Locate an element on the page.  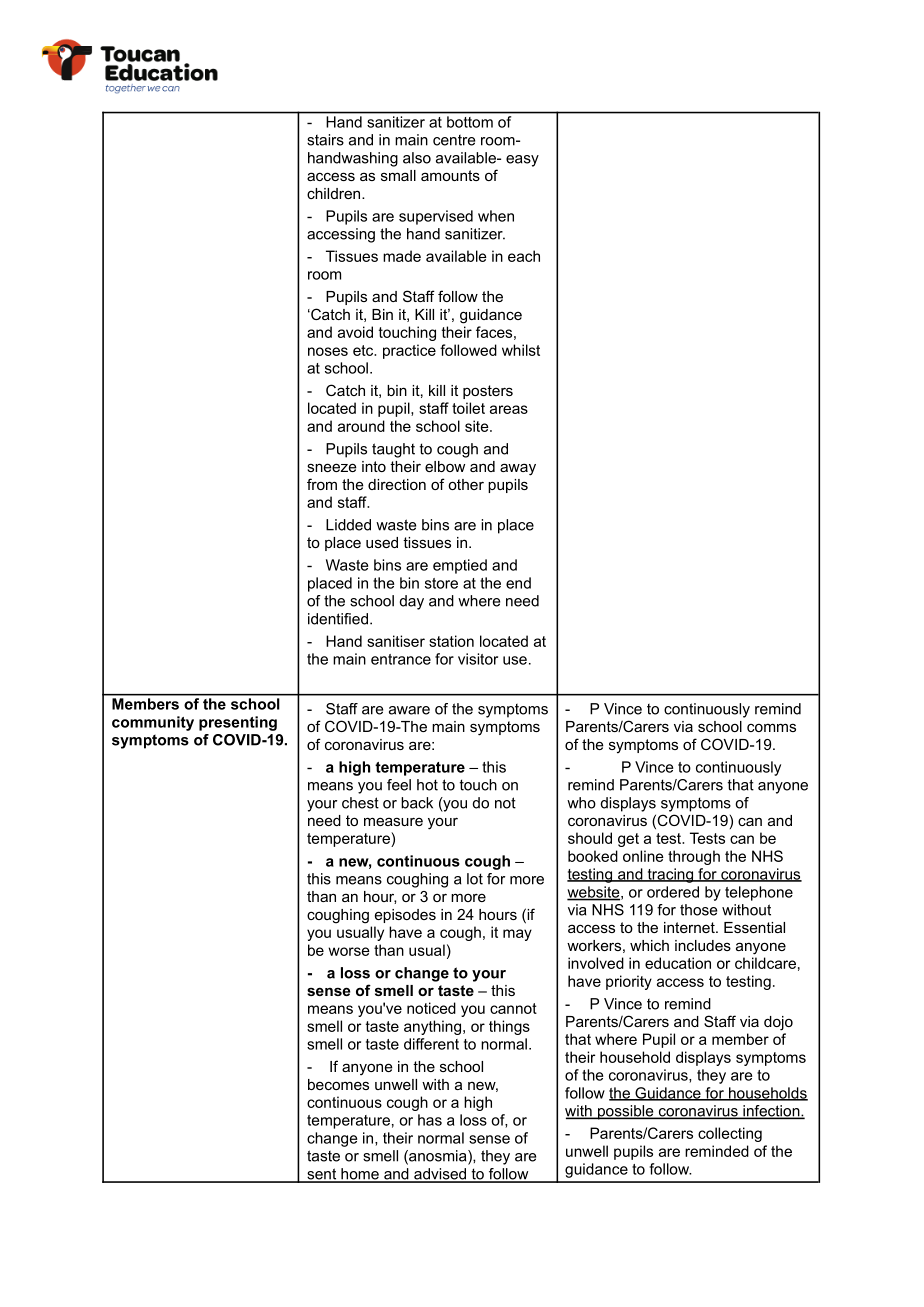
centre is located at coordinates (454, 140).
